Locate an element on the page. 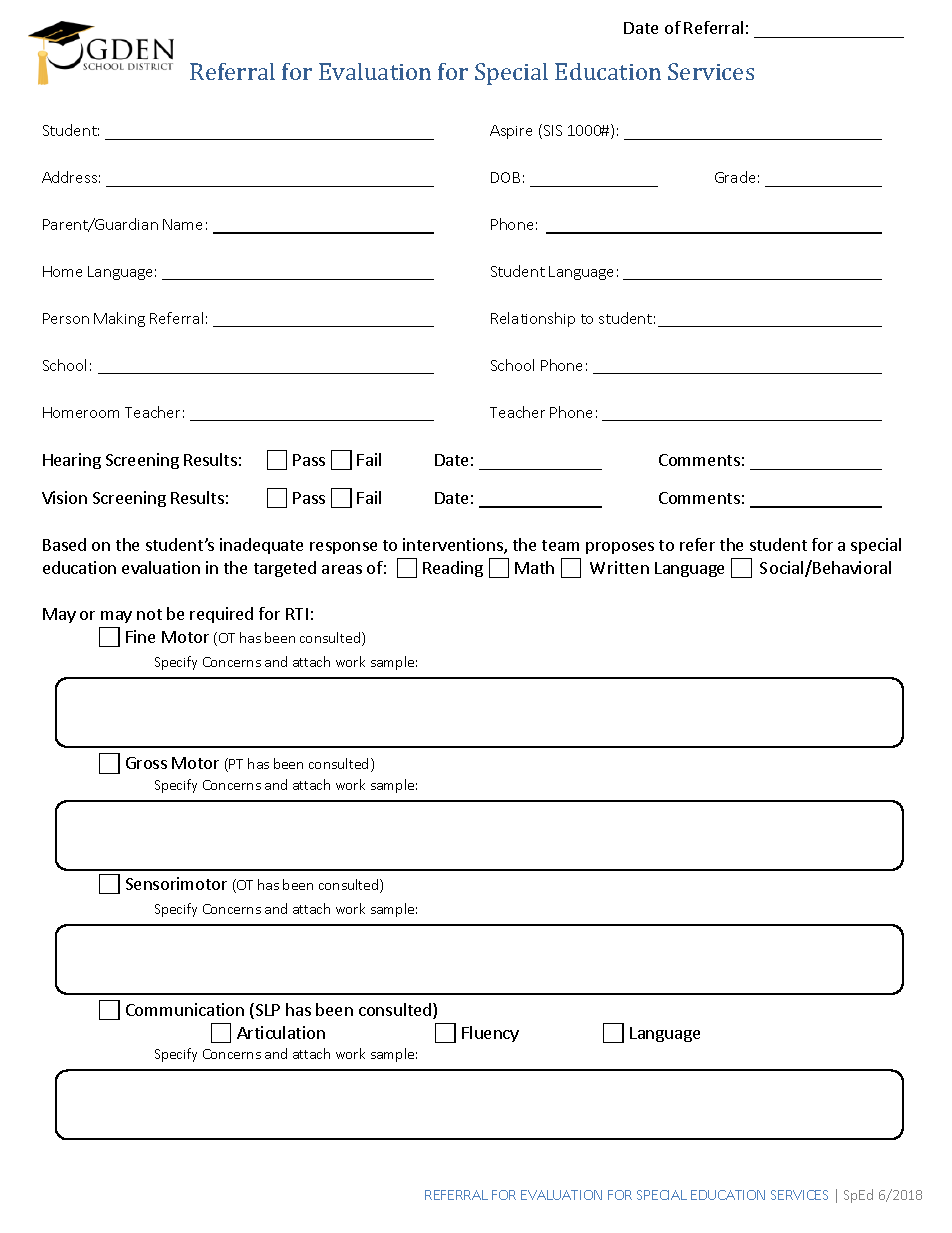 The height and width of the document is (1233, 952). DOB is located at coordinates (505, 177).
